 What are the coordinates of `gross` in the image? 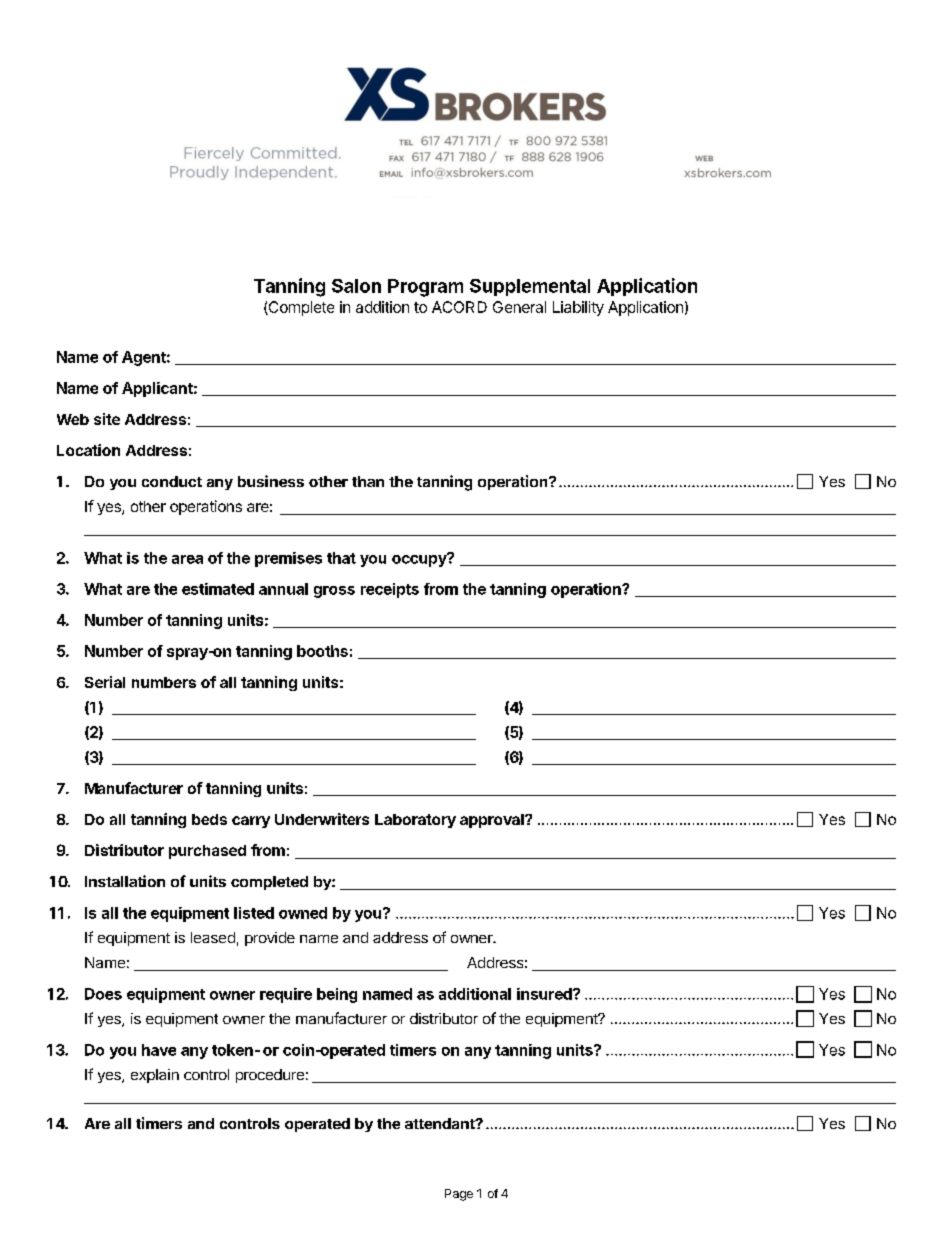 It's located at (334, 592).
